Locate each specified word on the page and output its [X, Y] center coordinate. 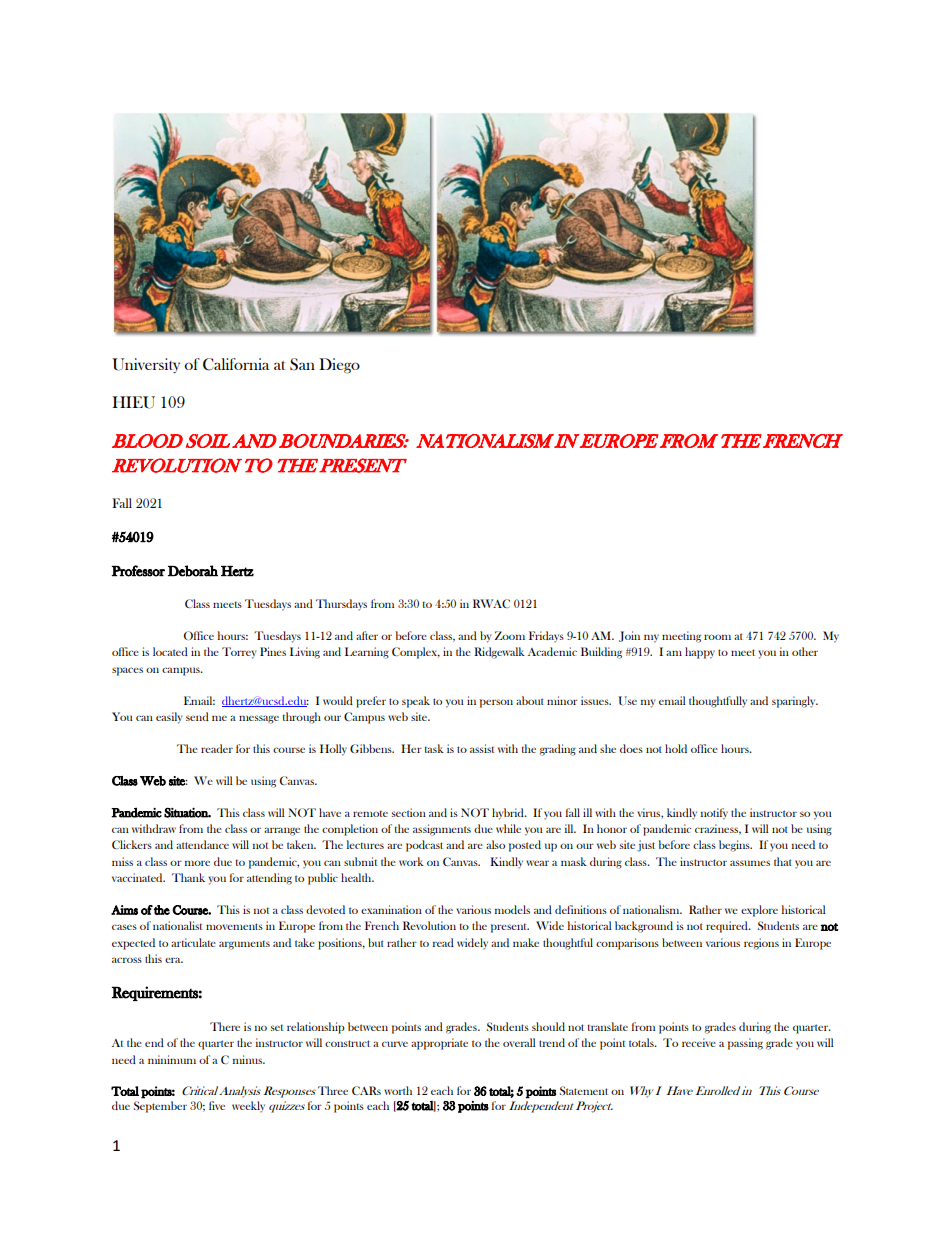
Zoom [510, 635]
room [717, 637]
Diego [339, 366]
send [197, 716]
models [512, 909]
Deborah [193, 571]
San [302, 364]
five [217, 1105]
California [236, 364]
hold [676, 748]
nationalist [177, 925]
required [728, 927]
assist [482, 748]
